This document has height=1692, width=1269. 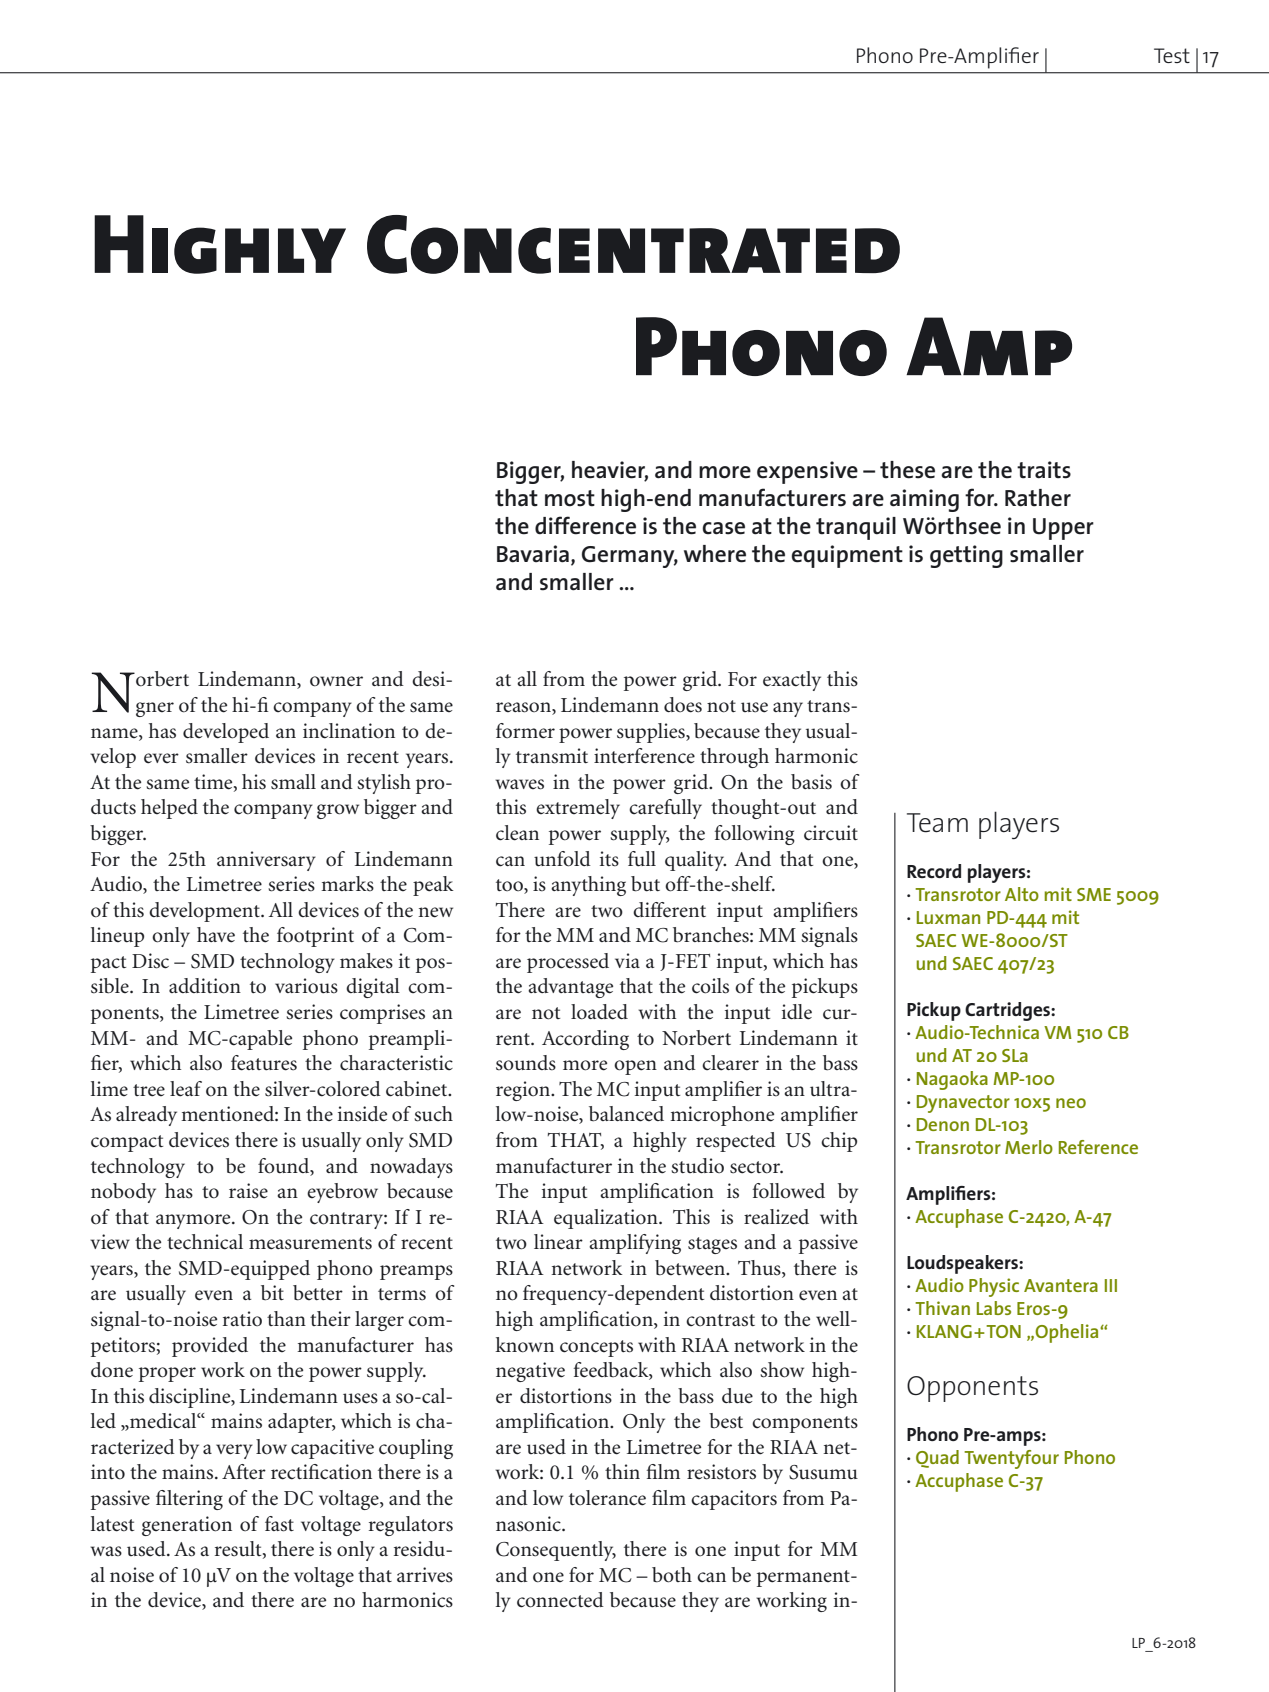 I want to click on Concentrated, so click(x=633, y=244).
